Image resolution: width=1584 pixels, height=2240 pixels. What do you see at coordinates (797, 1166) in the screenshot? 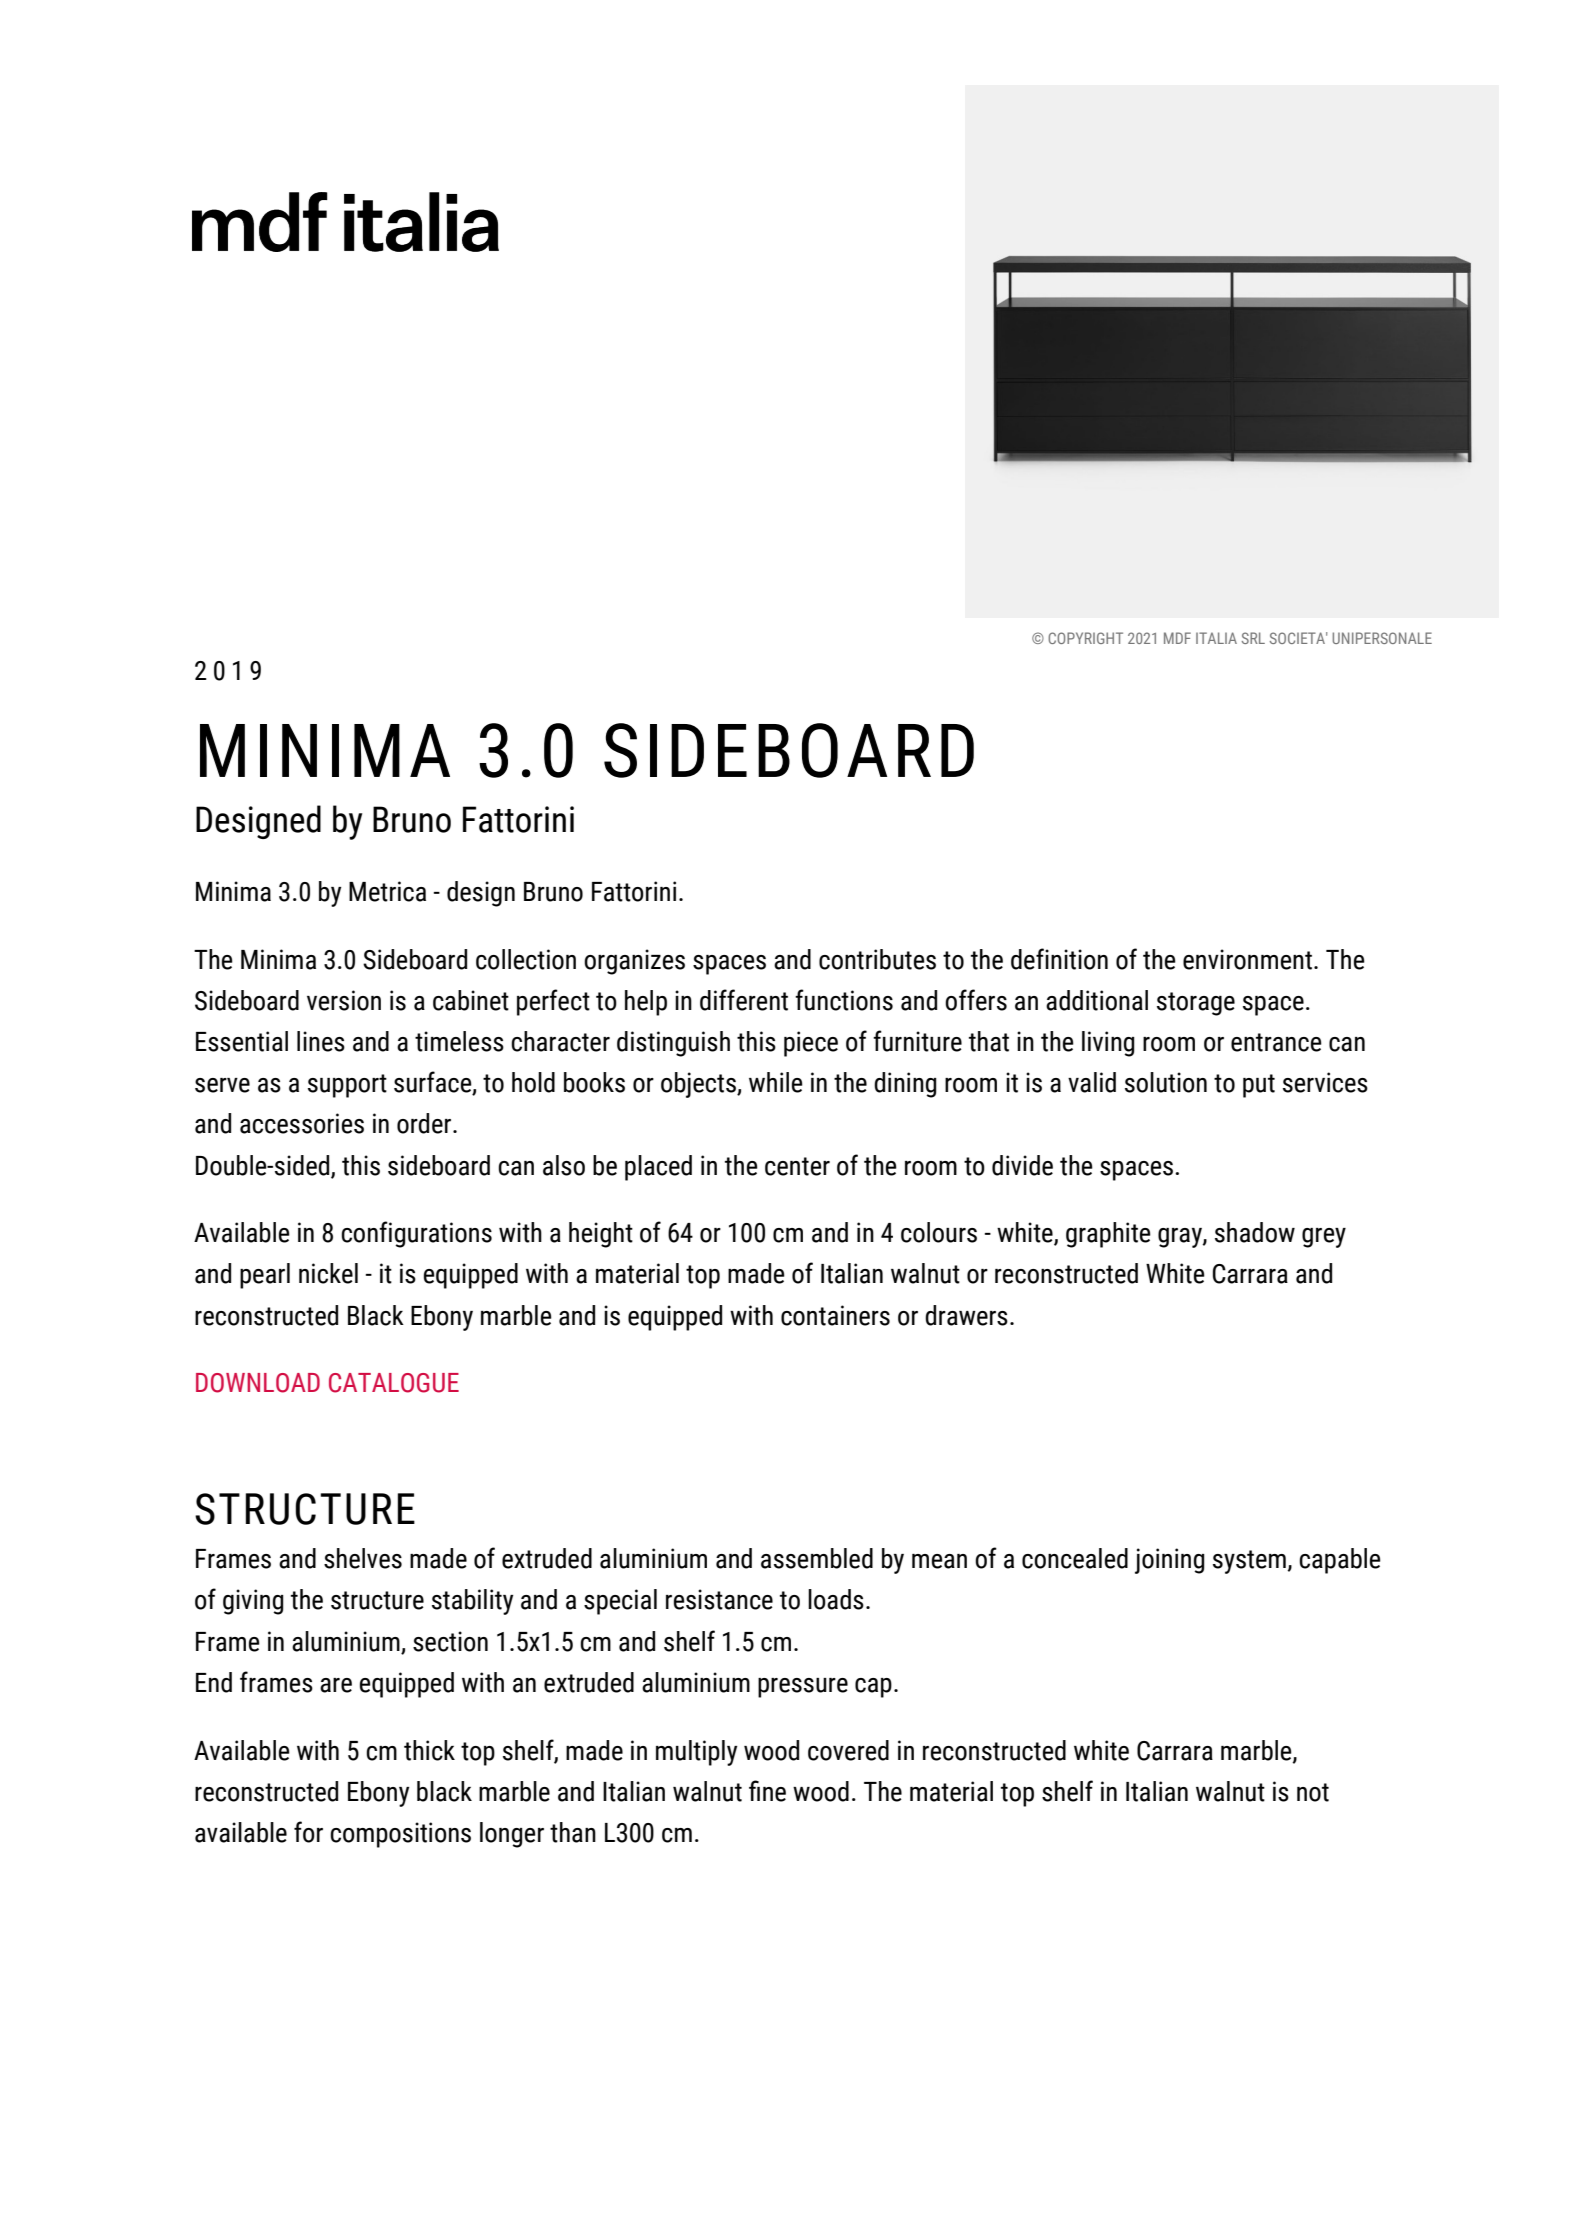
I see `center` at bounding box center [797, 1166].
